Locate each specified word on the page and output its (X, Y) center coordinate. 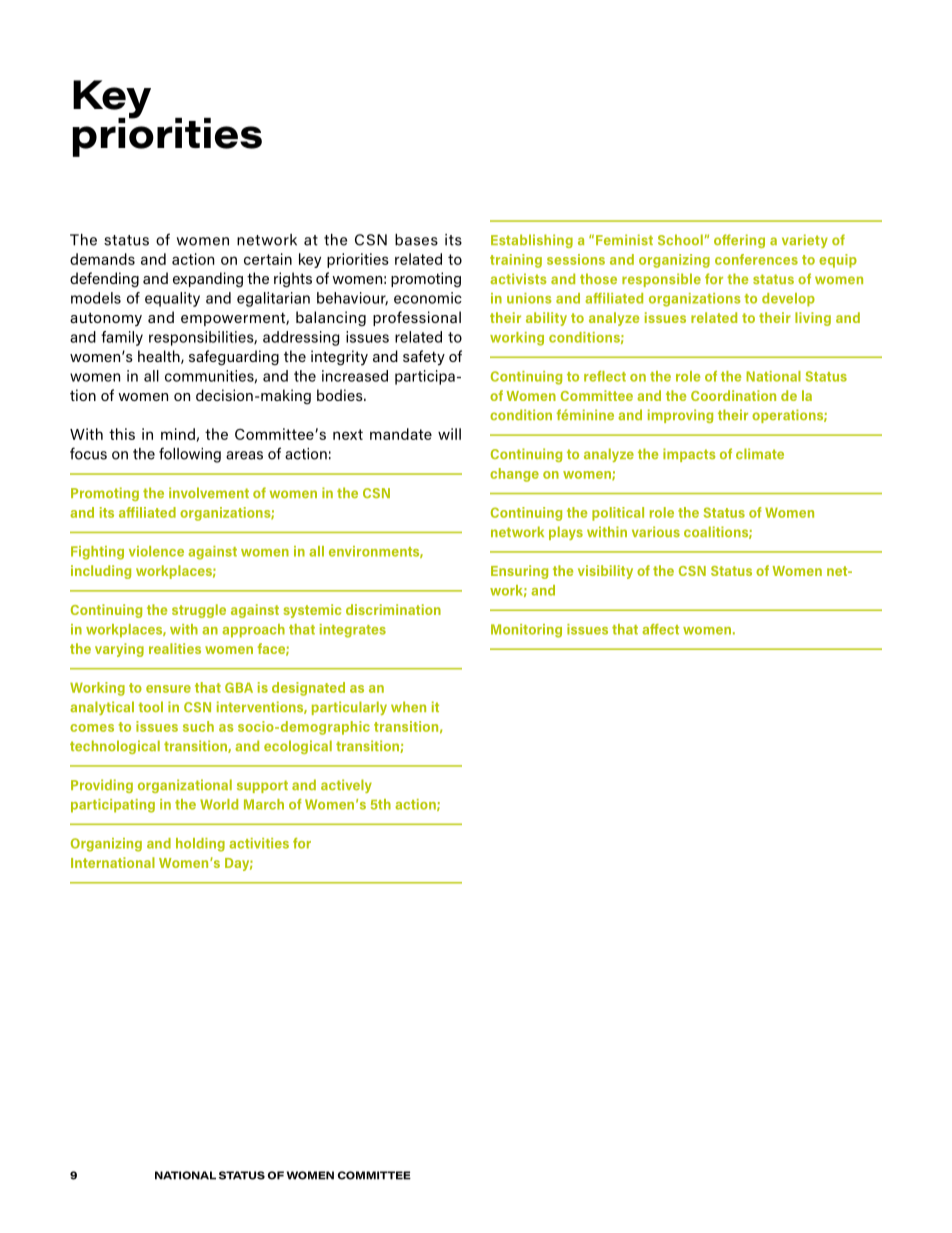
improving (680, 416)
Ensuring (519, 572)
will (449, 434)
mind (179, 435)
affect (660, 629)
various (656, 531)
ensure (168, 689)
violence (156, 551)
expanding (208, 280)
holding (200, 845)
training (516, 261)
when (408, 706)
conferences (756, 259)
